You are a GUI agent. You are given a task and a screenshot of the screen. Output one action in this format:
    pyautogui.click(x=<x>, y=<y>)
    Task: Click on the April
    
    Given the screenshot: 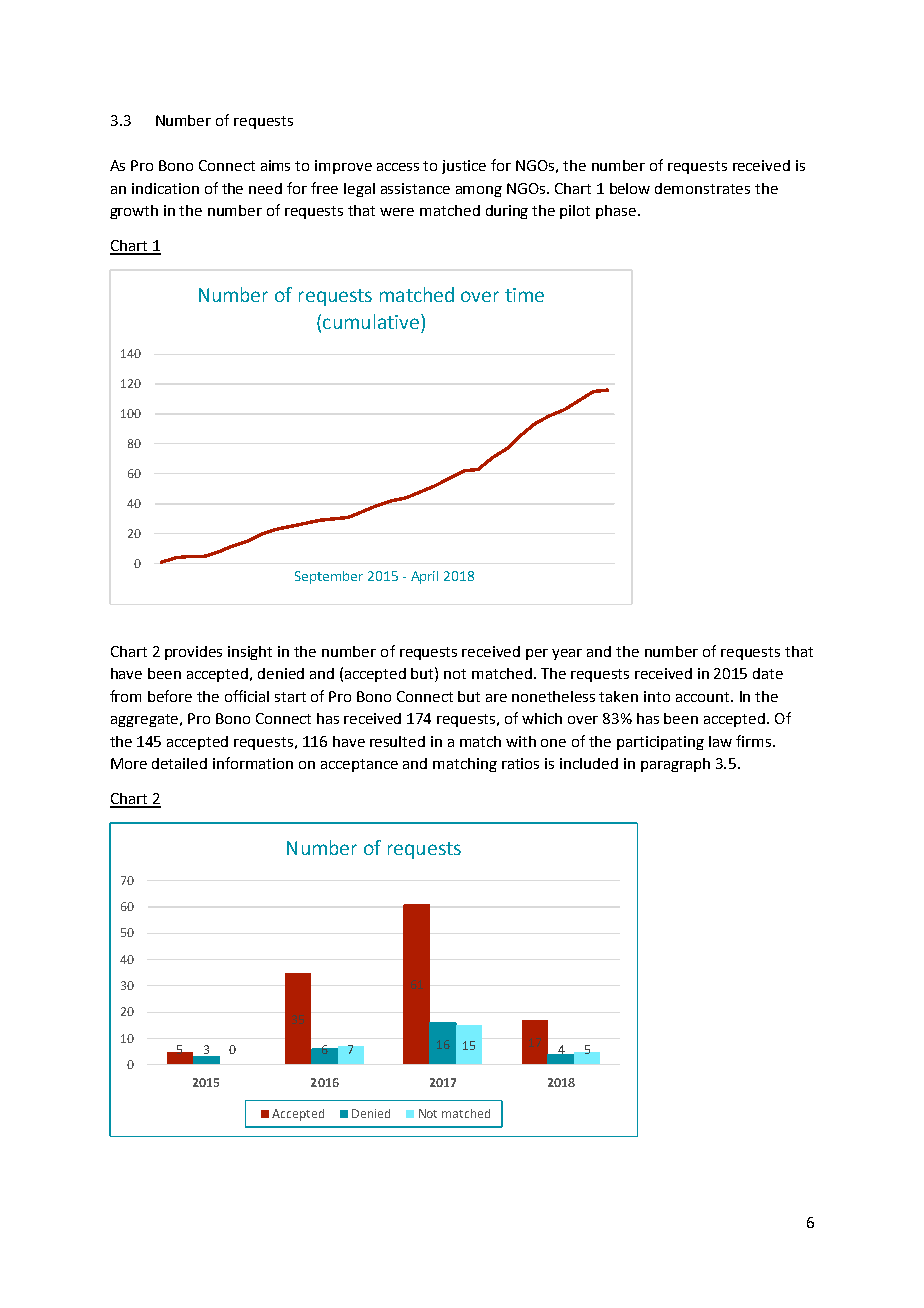 What is the action you would take?
    pyautogui.click(x=424, y=577)
